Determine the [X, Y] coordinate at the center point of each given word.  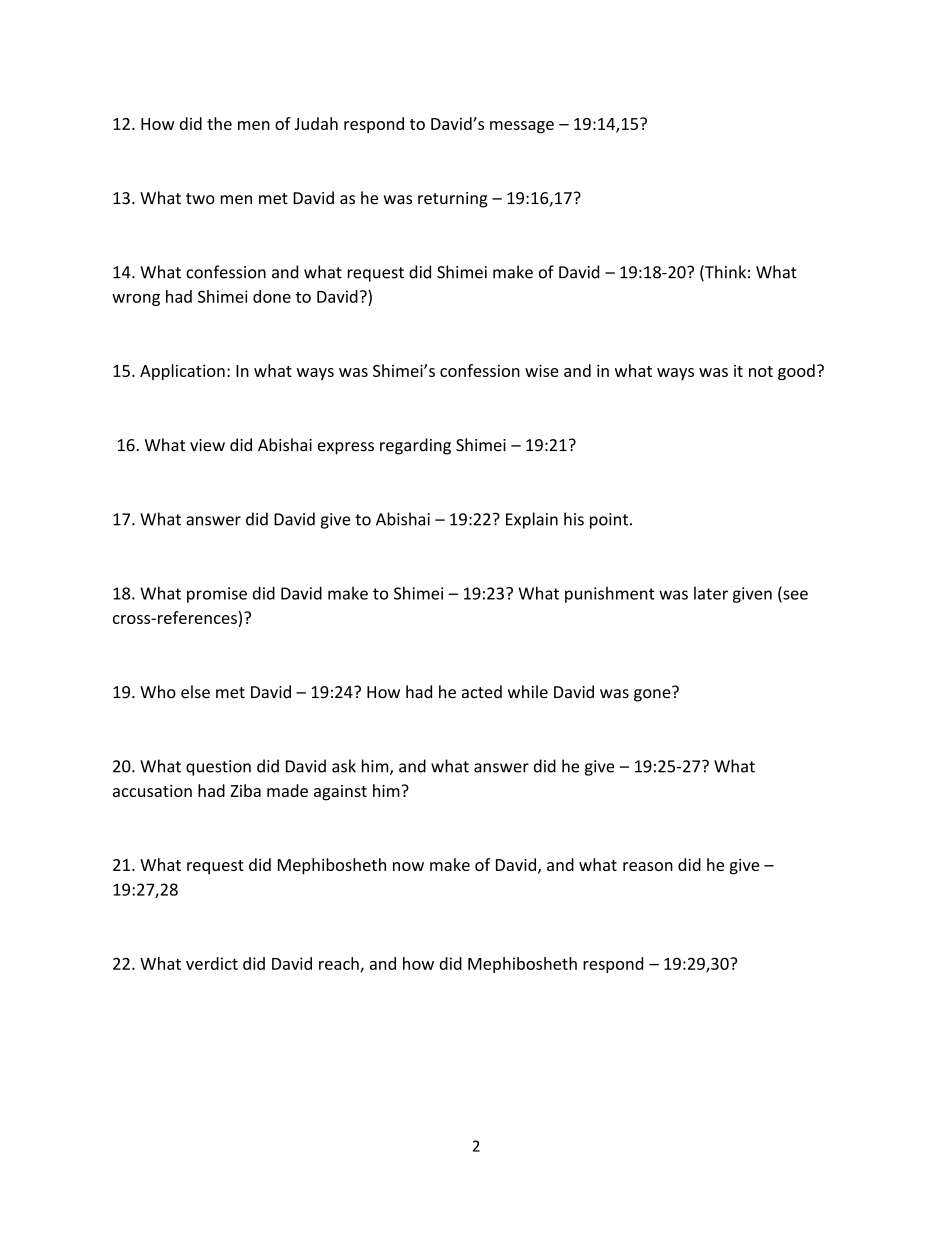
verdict [212, 963]
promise [217, 595]
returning [453, 200]
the [219, 123]
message [522, 127]
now [408, 866]
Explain [532, 520]
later [711, 593]
